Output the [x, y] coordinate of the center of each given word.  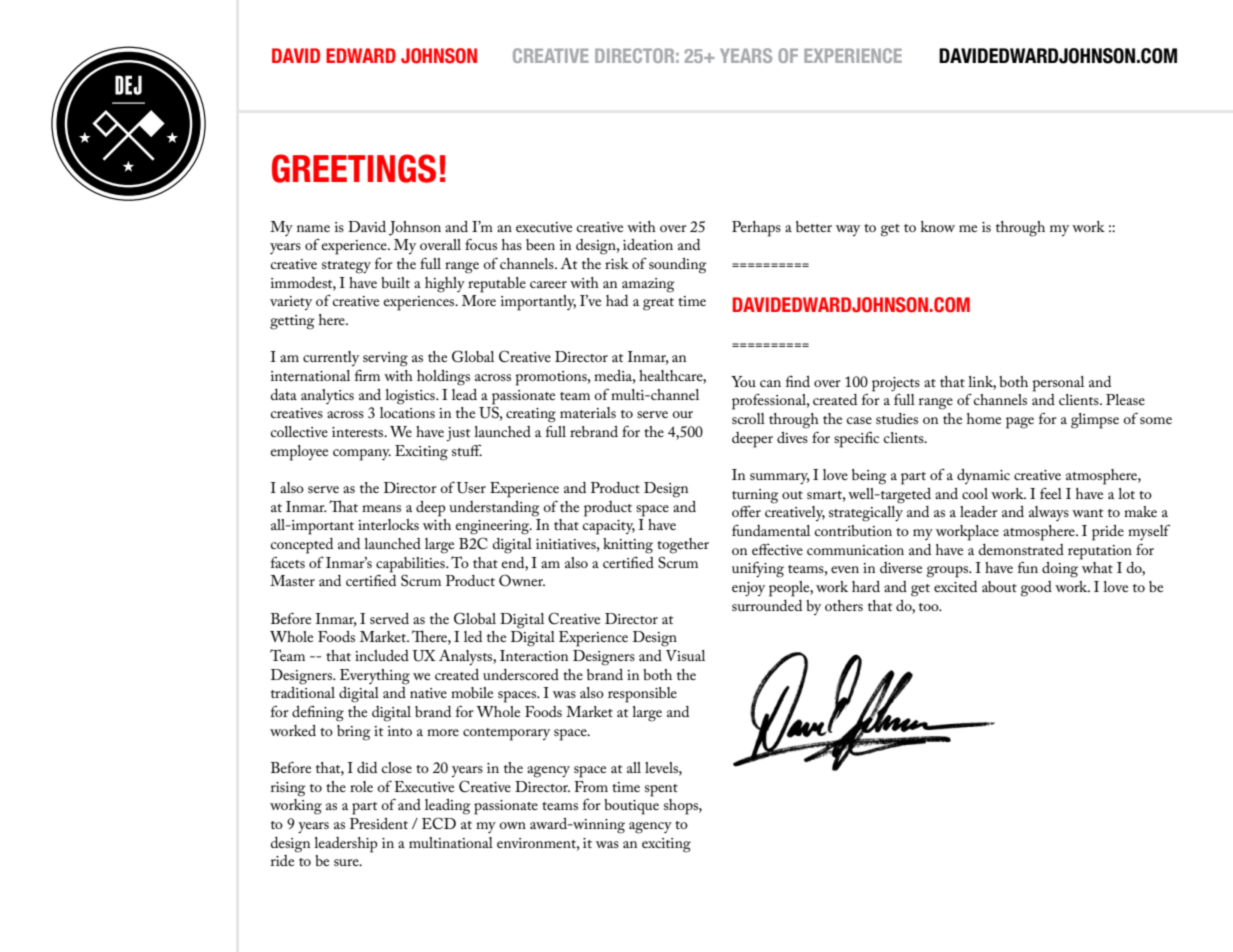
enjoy [748, 589]
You [743, 381]
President [379, 823]
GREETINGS [354, 168]
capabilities [411, 565]
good [1036, 589]
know [938, 226]
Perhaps [756, 229]
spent [661, 790]
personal [1058, 384]
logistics [411, 397]
